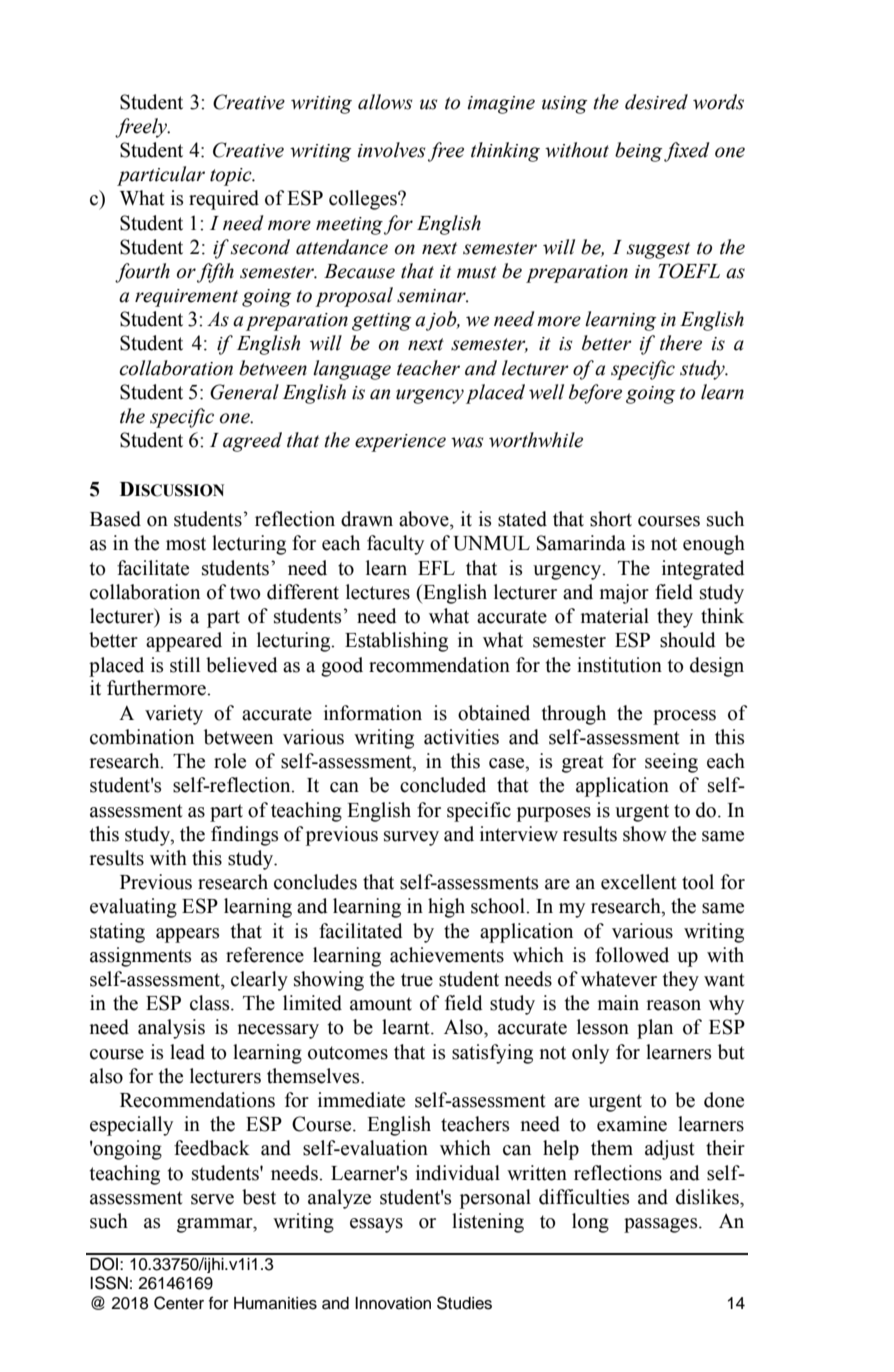 This screenshot has width=894, height=1372. Describe the element at coordinates (244, 392) in the screenshot. I see `General` at that location.
